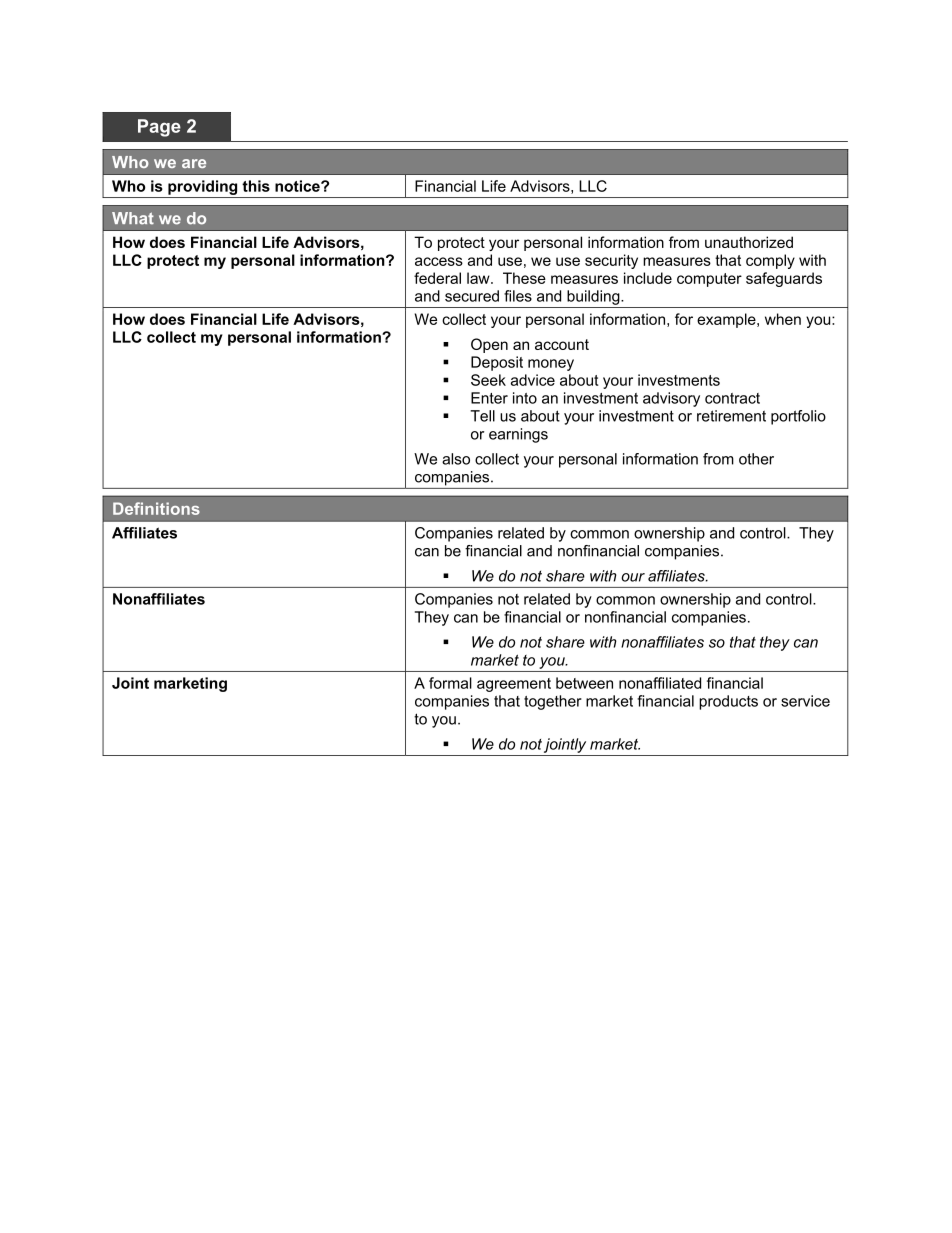 The image size is (952, 1233). What do you see at coordinates (482, 416) in the image?
I see `Tell` at bounding box center [482, 416].
